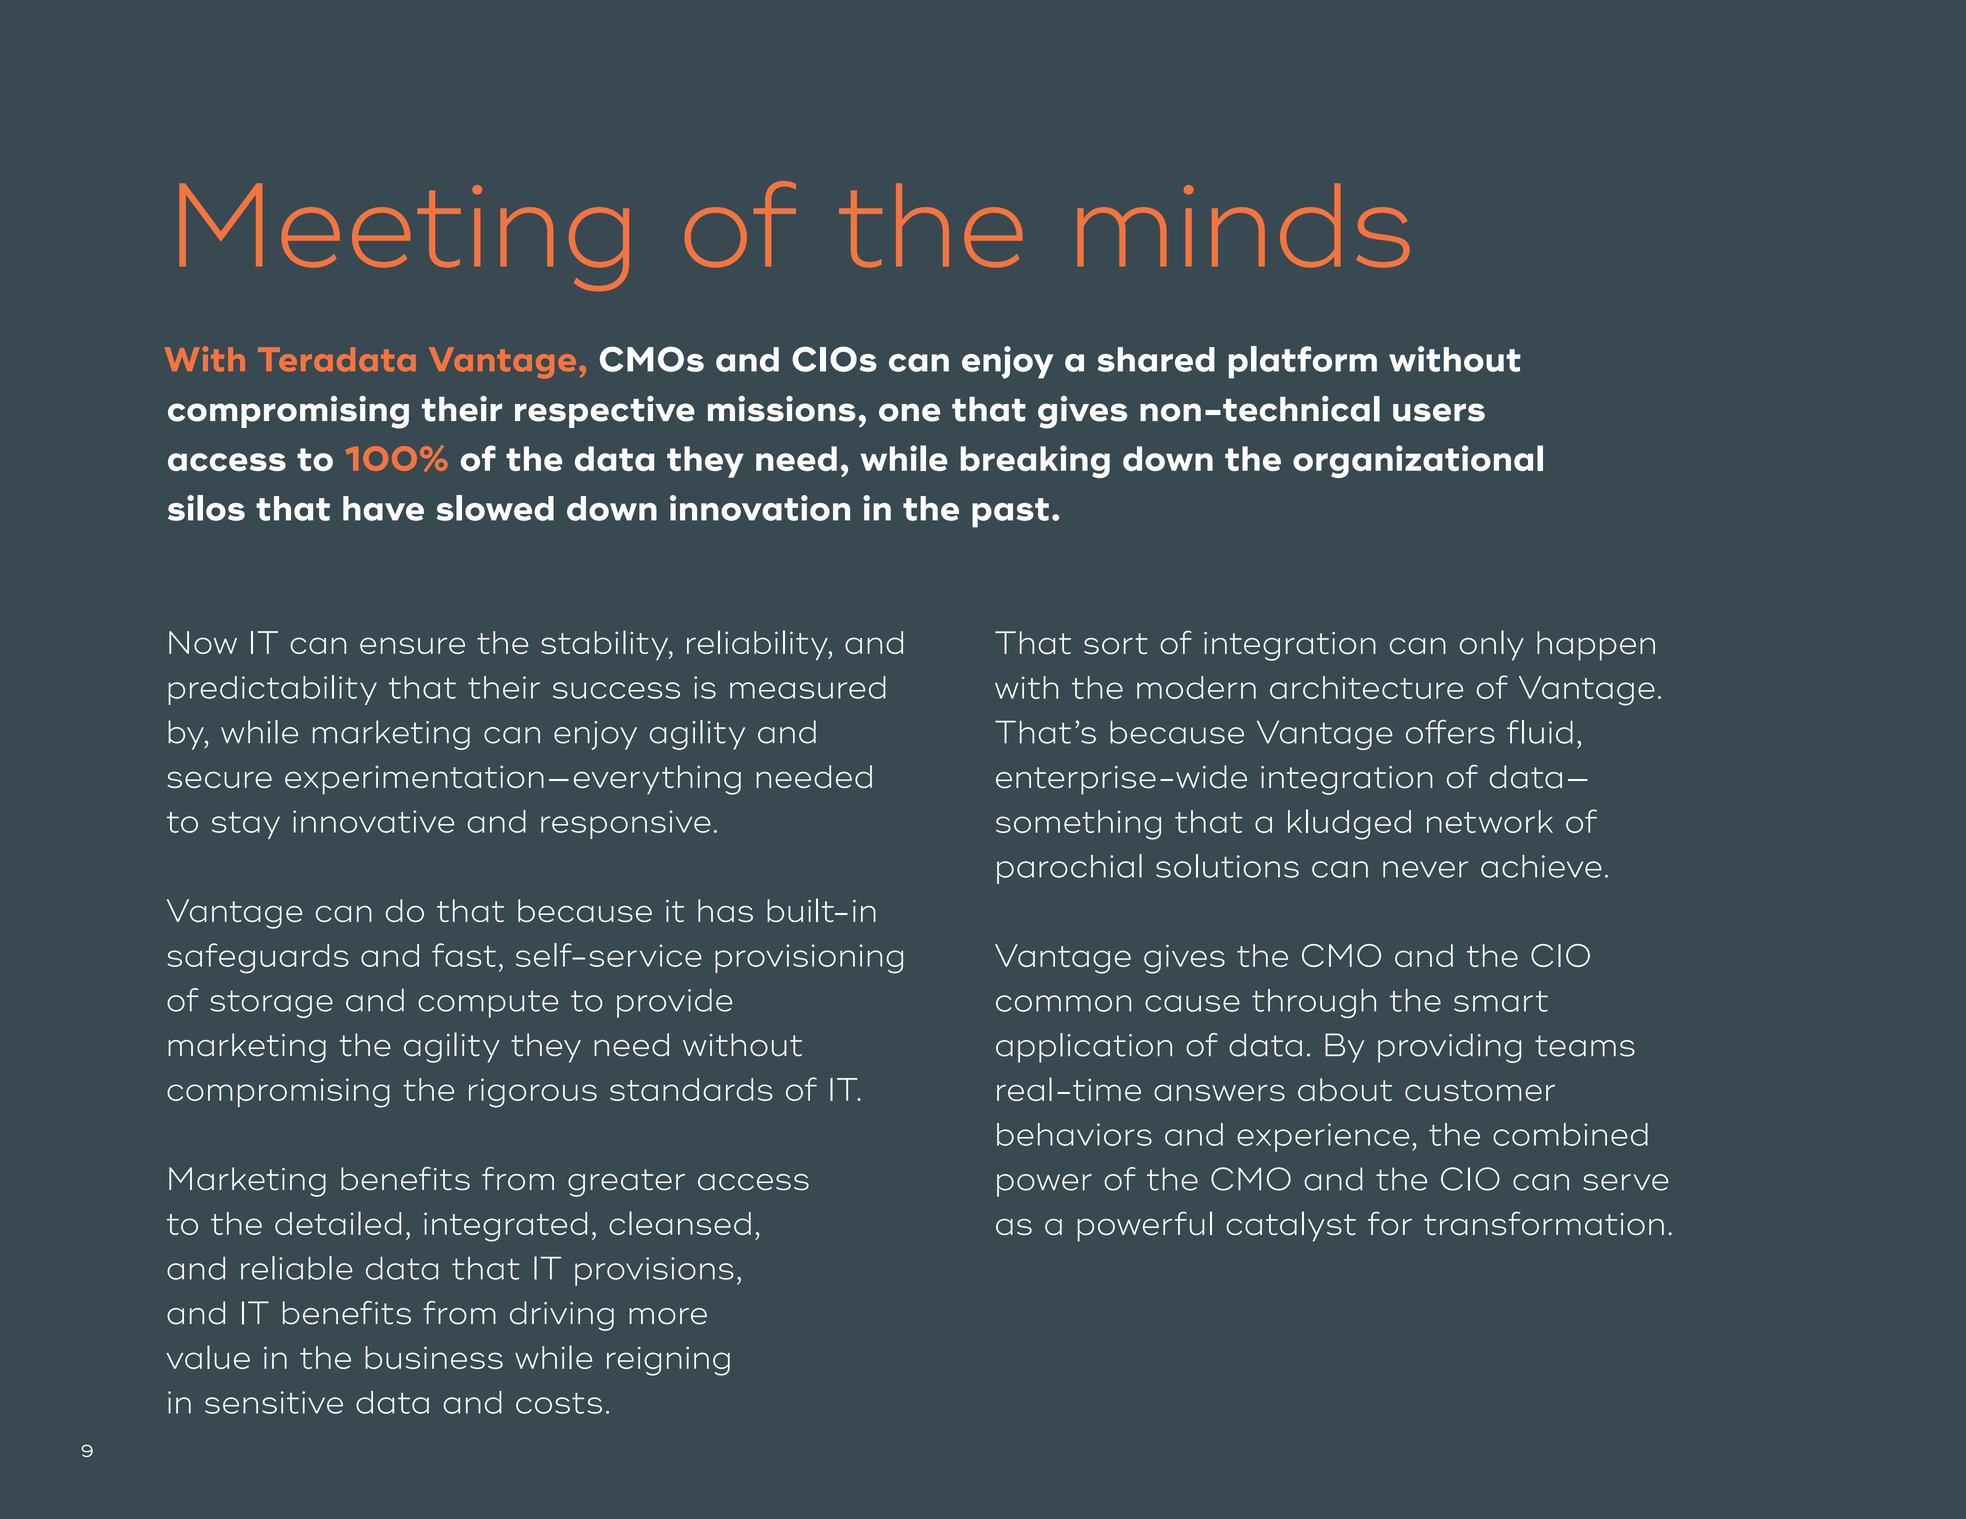 The image size is (1966, 1519). Describe the element at coordinates (404, 237) in the screenshot. I see `Meeting` at that location.
